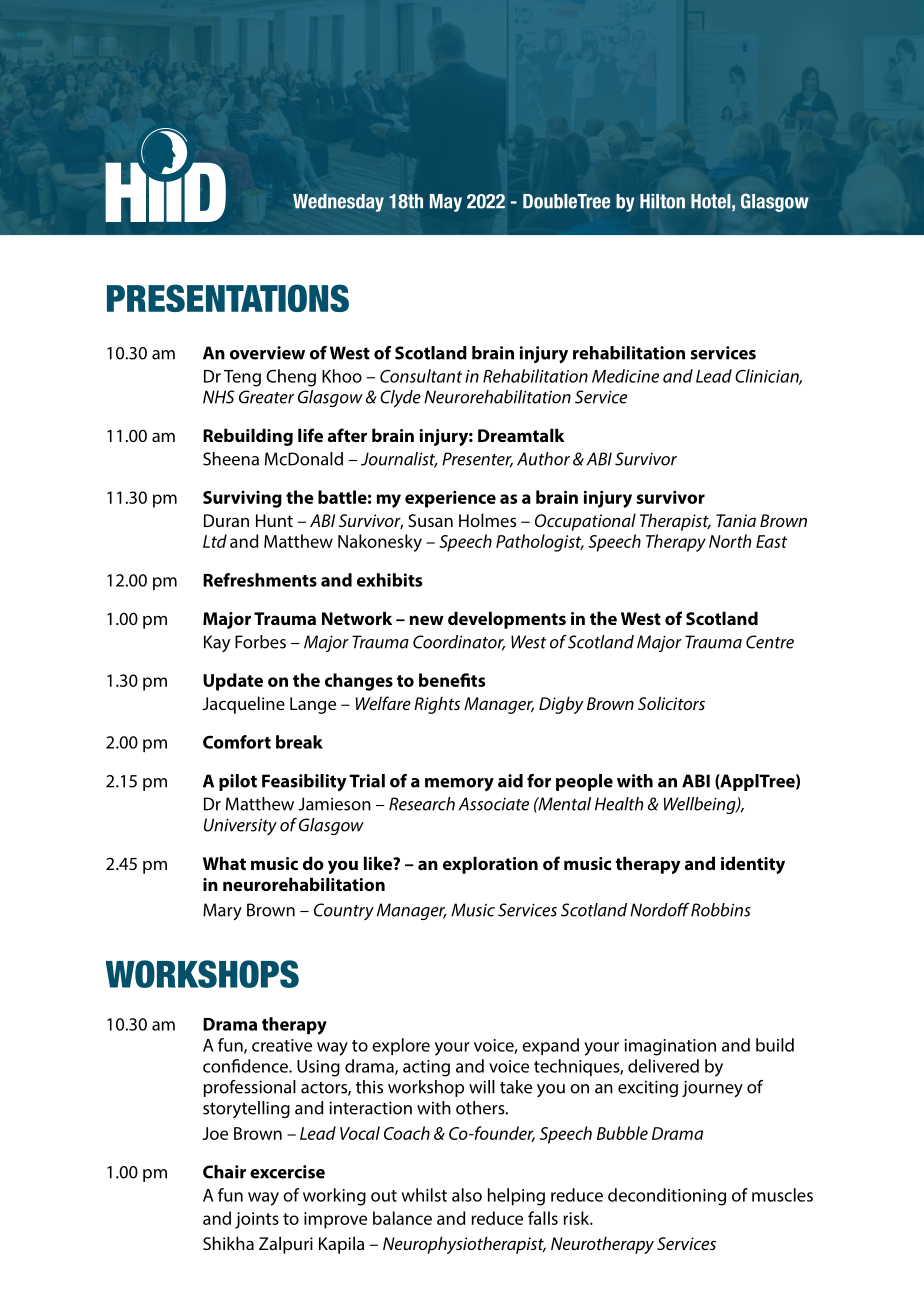 The height and width of the page is (1308, 924). What do you see at coordinates (282, 1045) in the page?
I see `creative` at bounding box center [282, 1045].
